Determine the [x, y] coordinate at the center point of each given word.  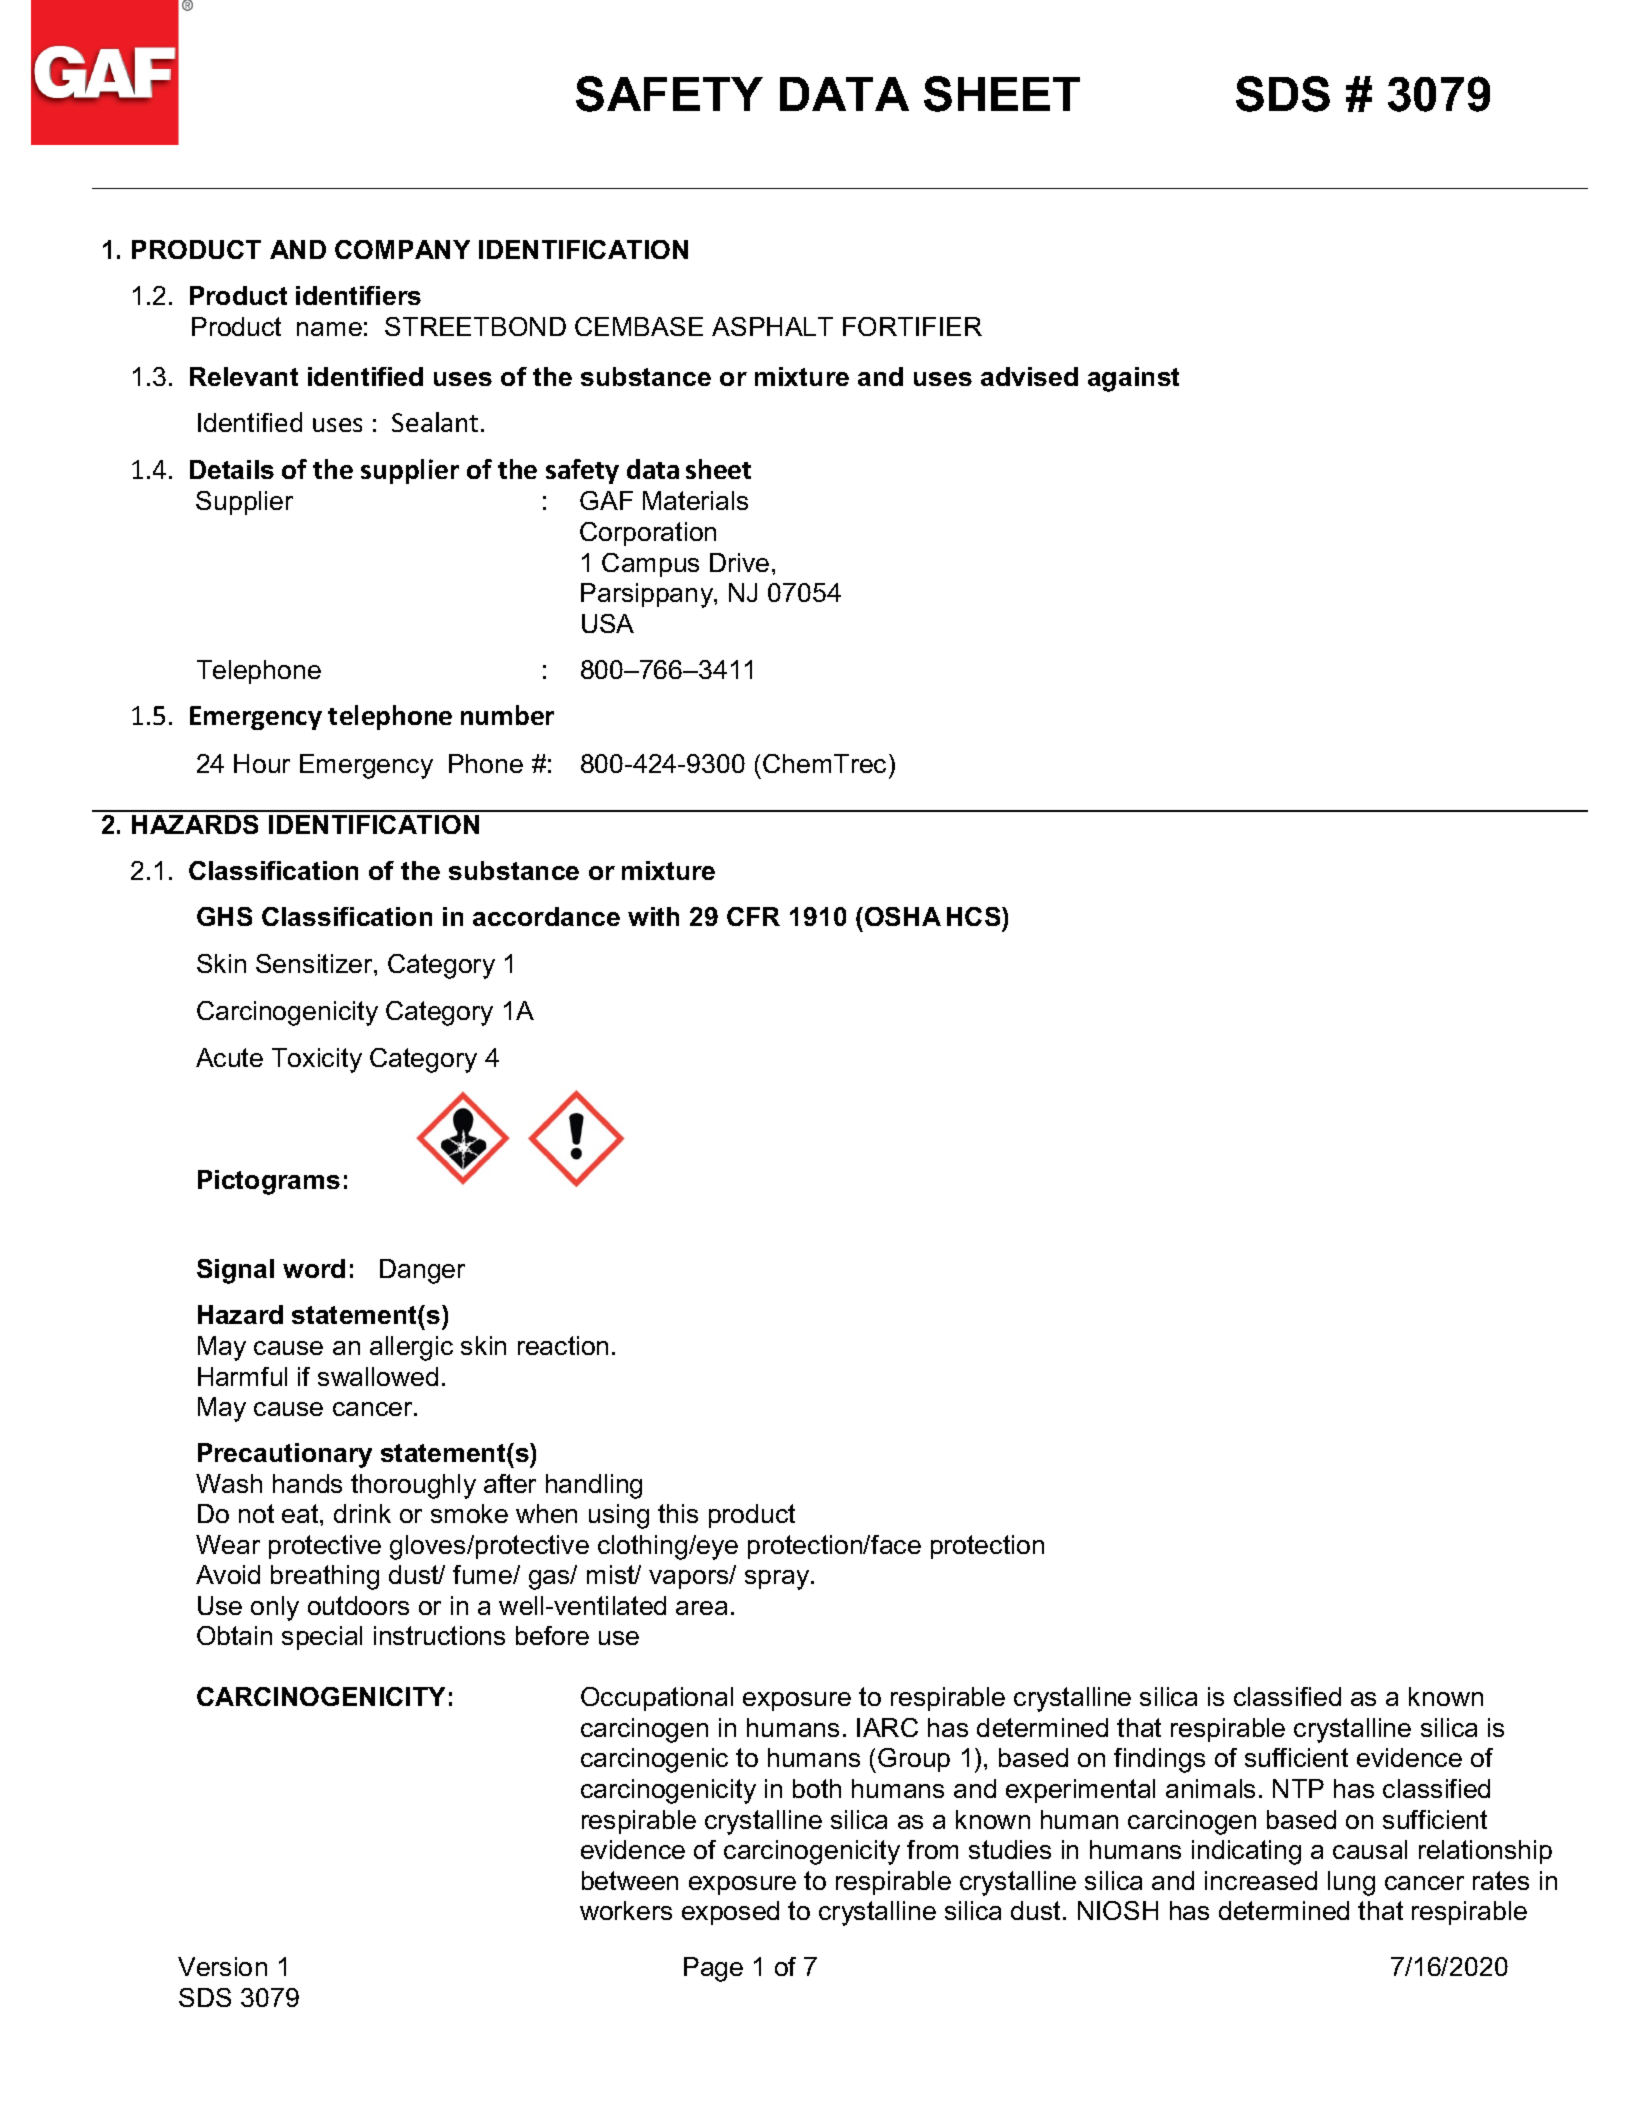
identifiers [358, 295]
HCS [975, 916]
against [1133, 379]
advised [1029, 376]
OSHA [903, 916]
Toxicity [317, 1060]
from [932, 1849]
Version [222, 1966]
